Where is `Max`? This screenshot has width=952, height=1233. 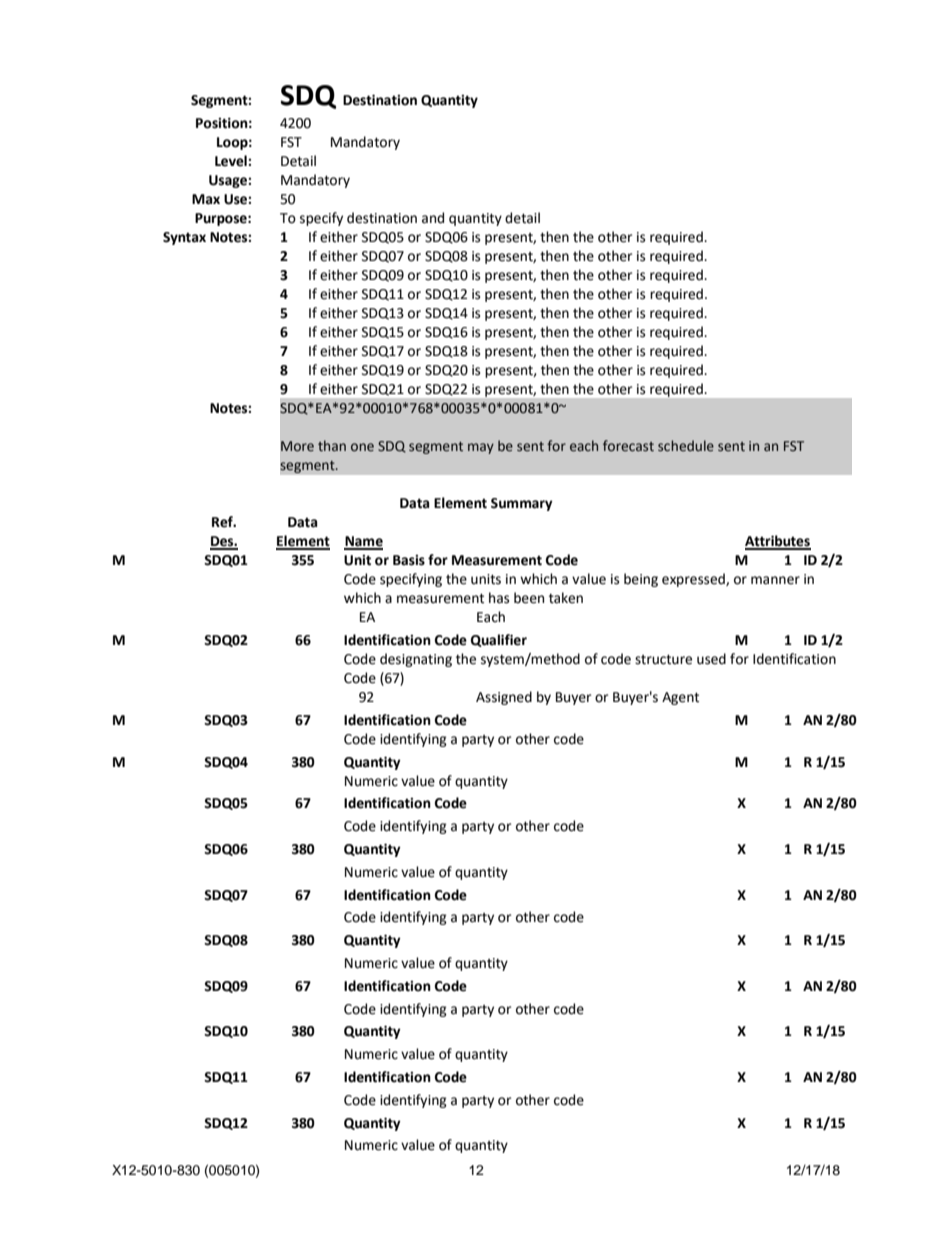
Max is located at coordinates (206, 199).
